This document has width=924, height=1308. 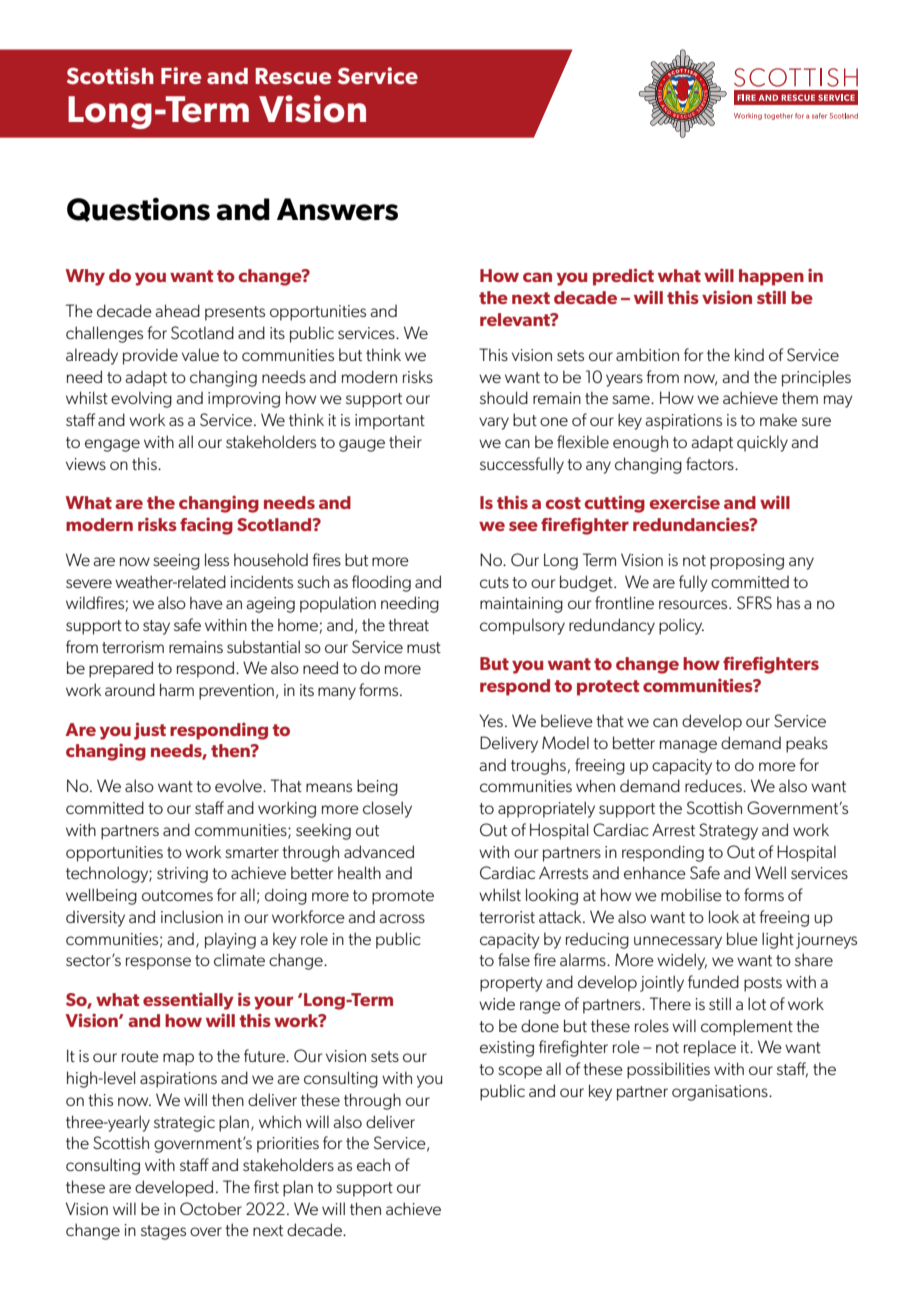 What do you see at coordinates (182, 875) in the document?
I see `striving` at bounding box center [182, 875].
